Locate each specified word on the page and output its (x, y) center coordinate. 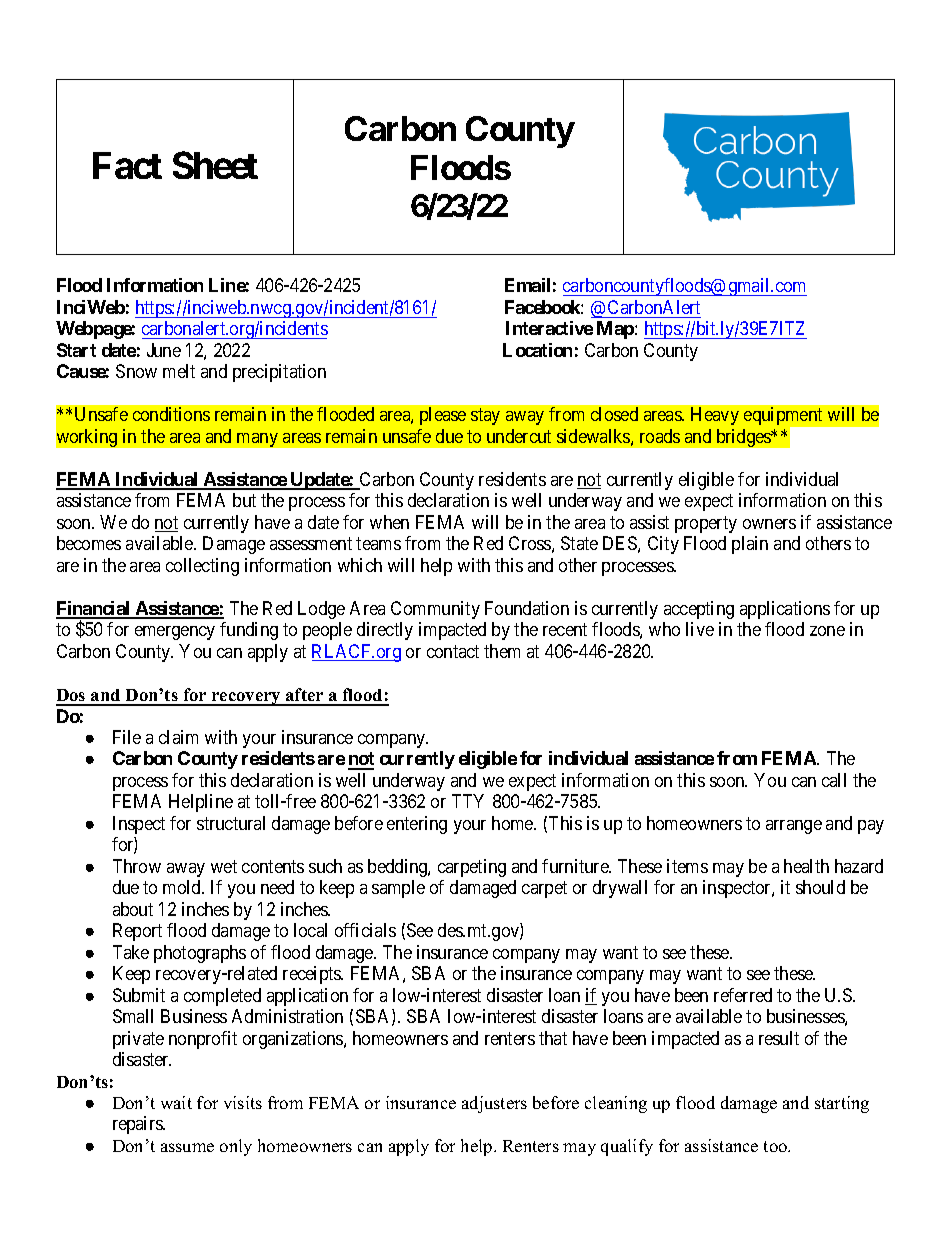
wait (176, 1102)
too (777, 1146)
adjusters (494, 1104)
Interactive (549, 328)
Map (616, 330)
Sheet (215, 165)
